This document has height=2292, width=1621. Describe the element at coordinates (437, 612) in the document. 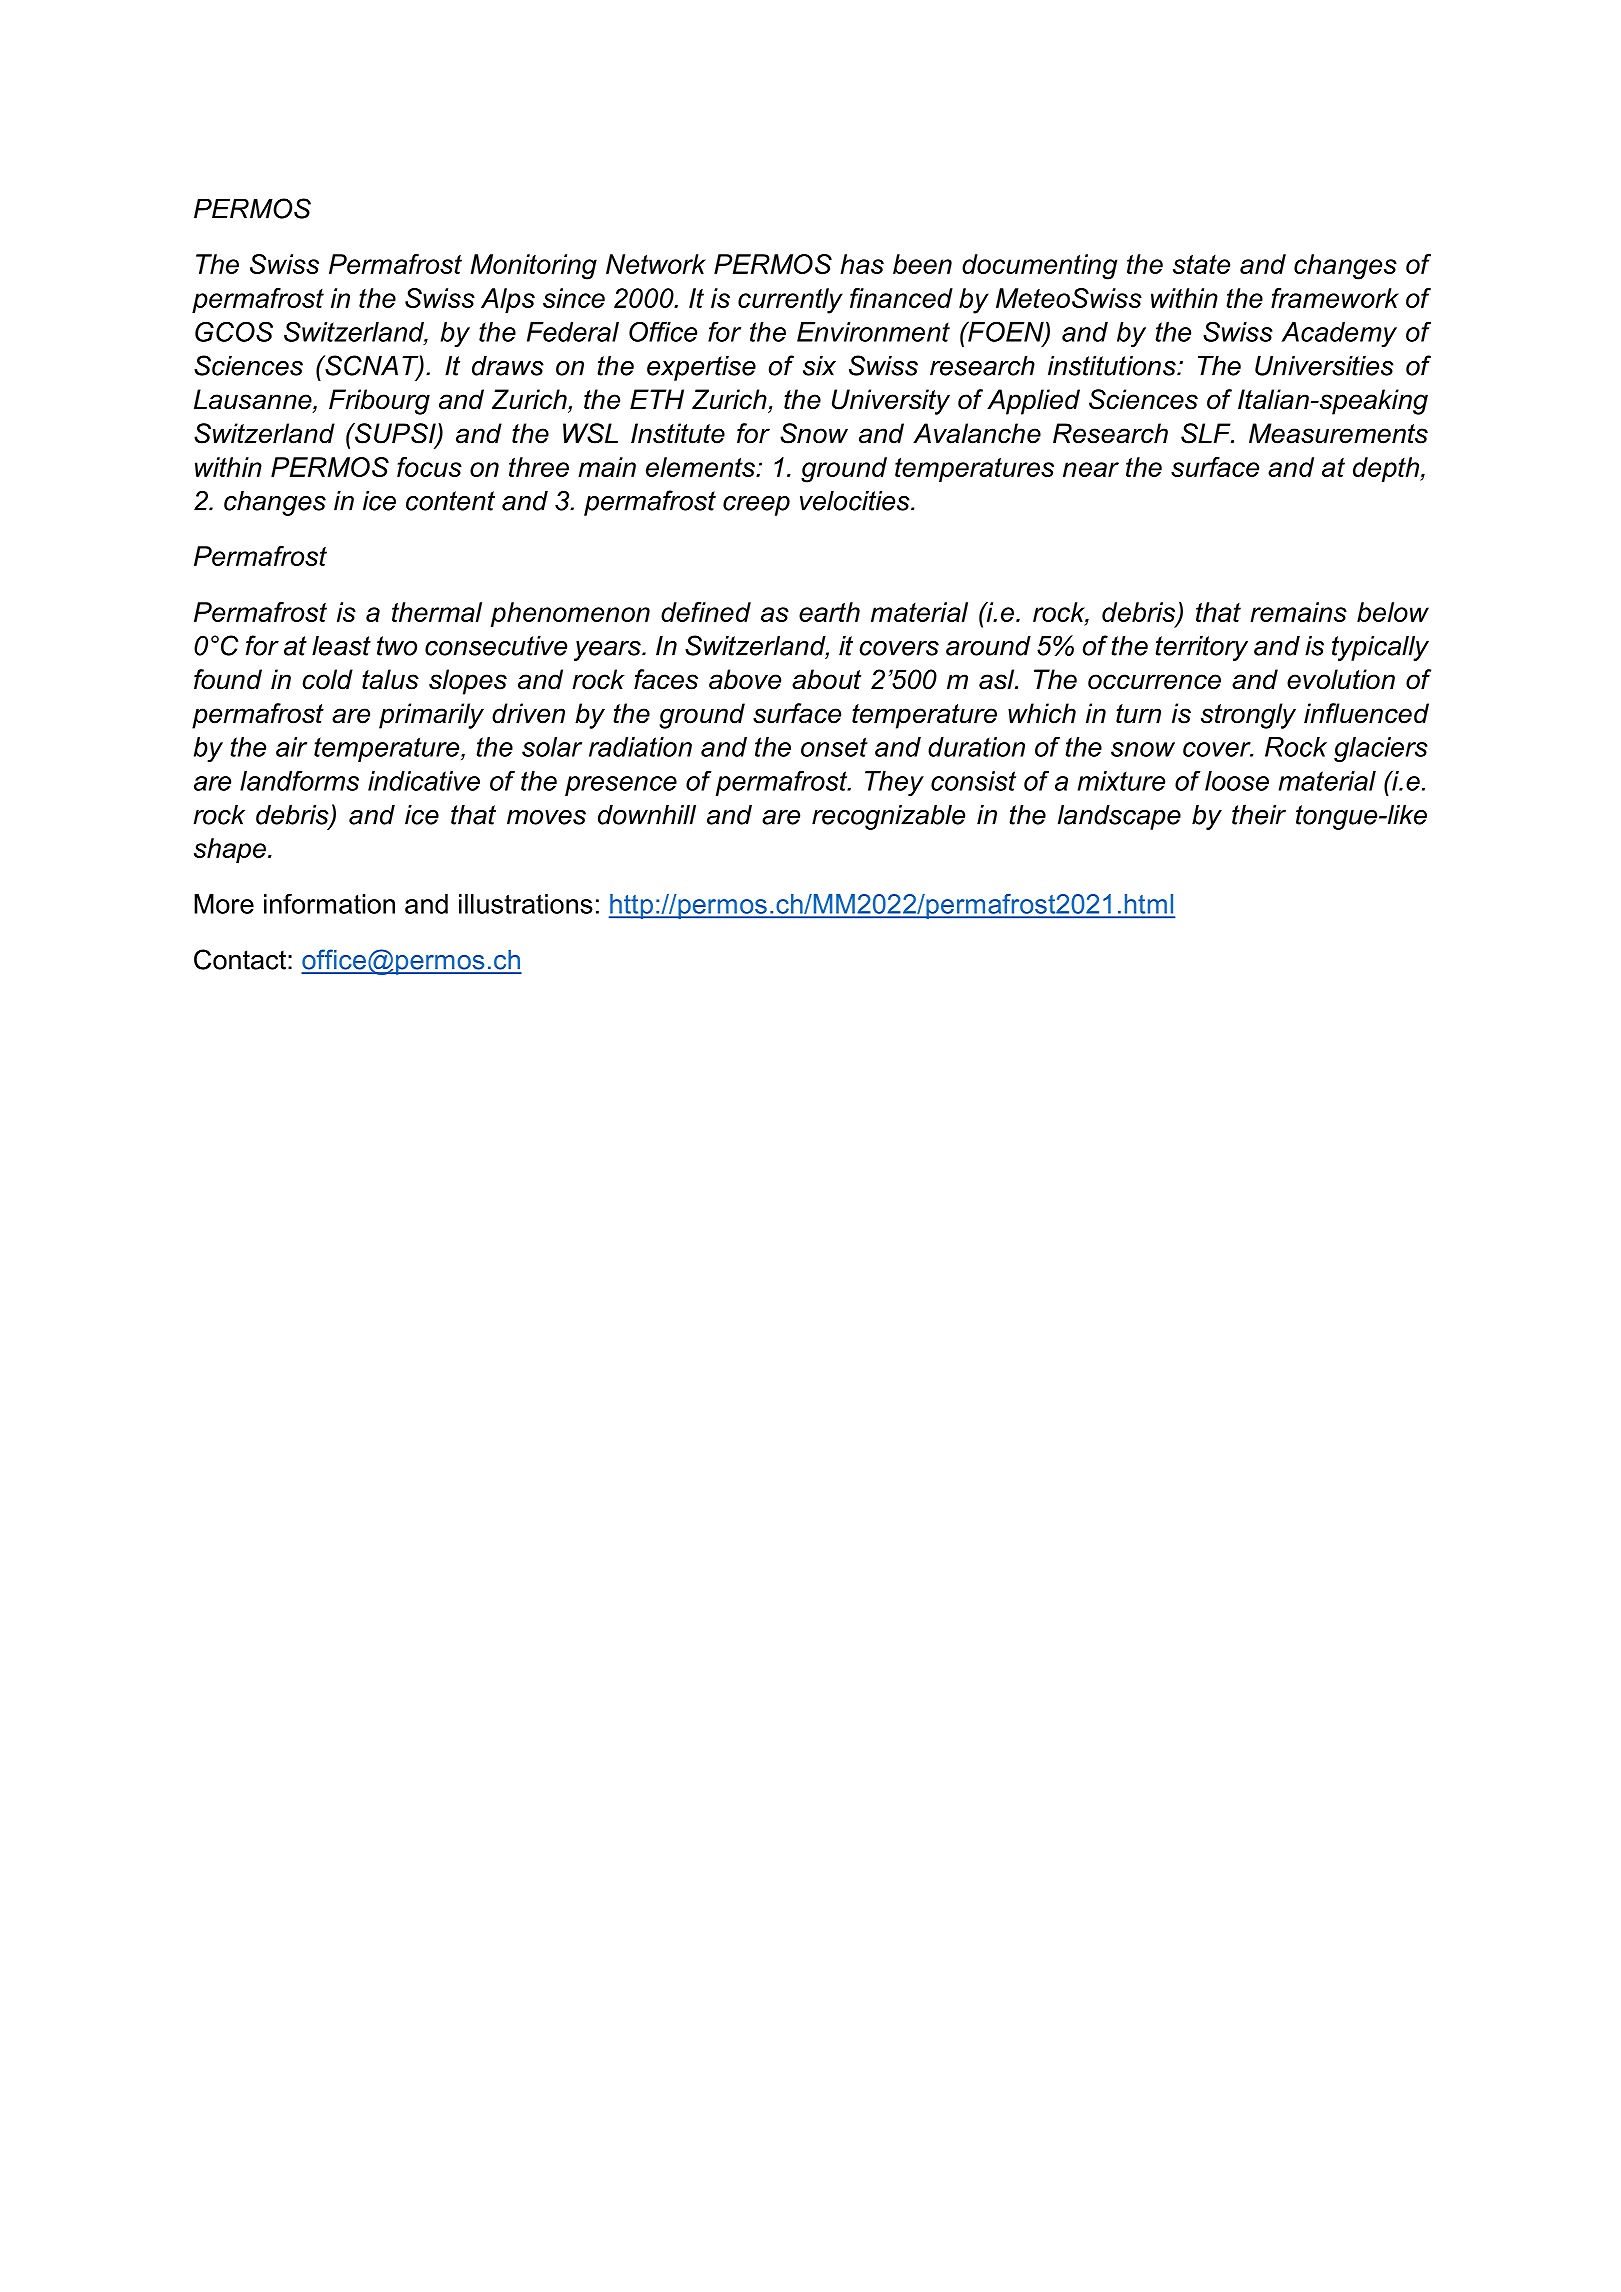

I see `thermal` at that location.
